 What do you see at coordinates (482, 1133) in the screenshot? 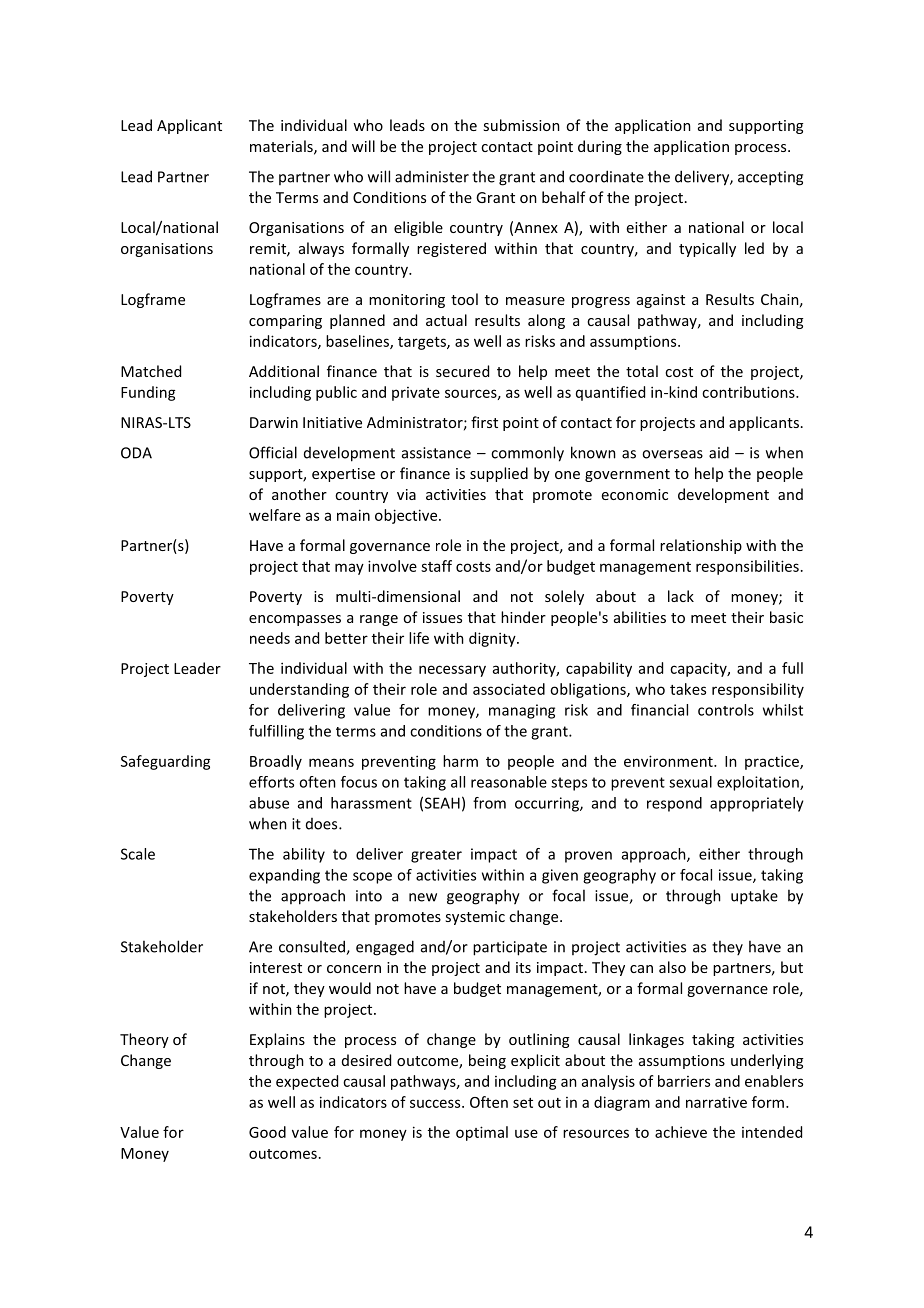
I see `optimal` at bounding box center [482, 1133].
